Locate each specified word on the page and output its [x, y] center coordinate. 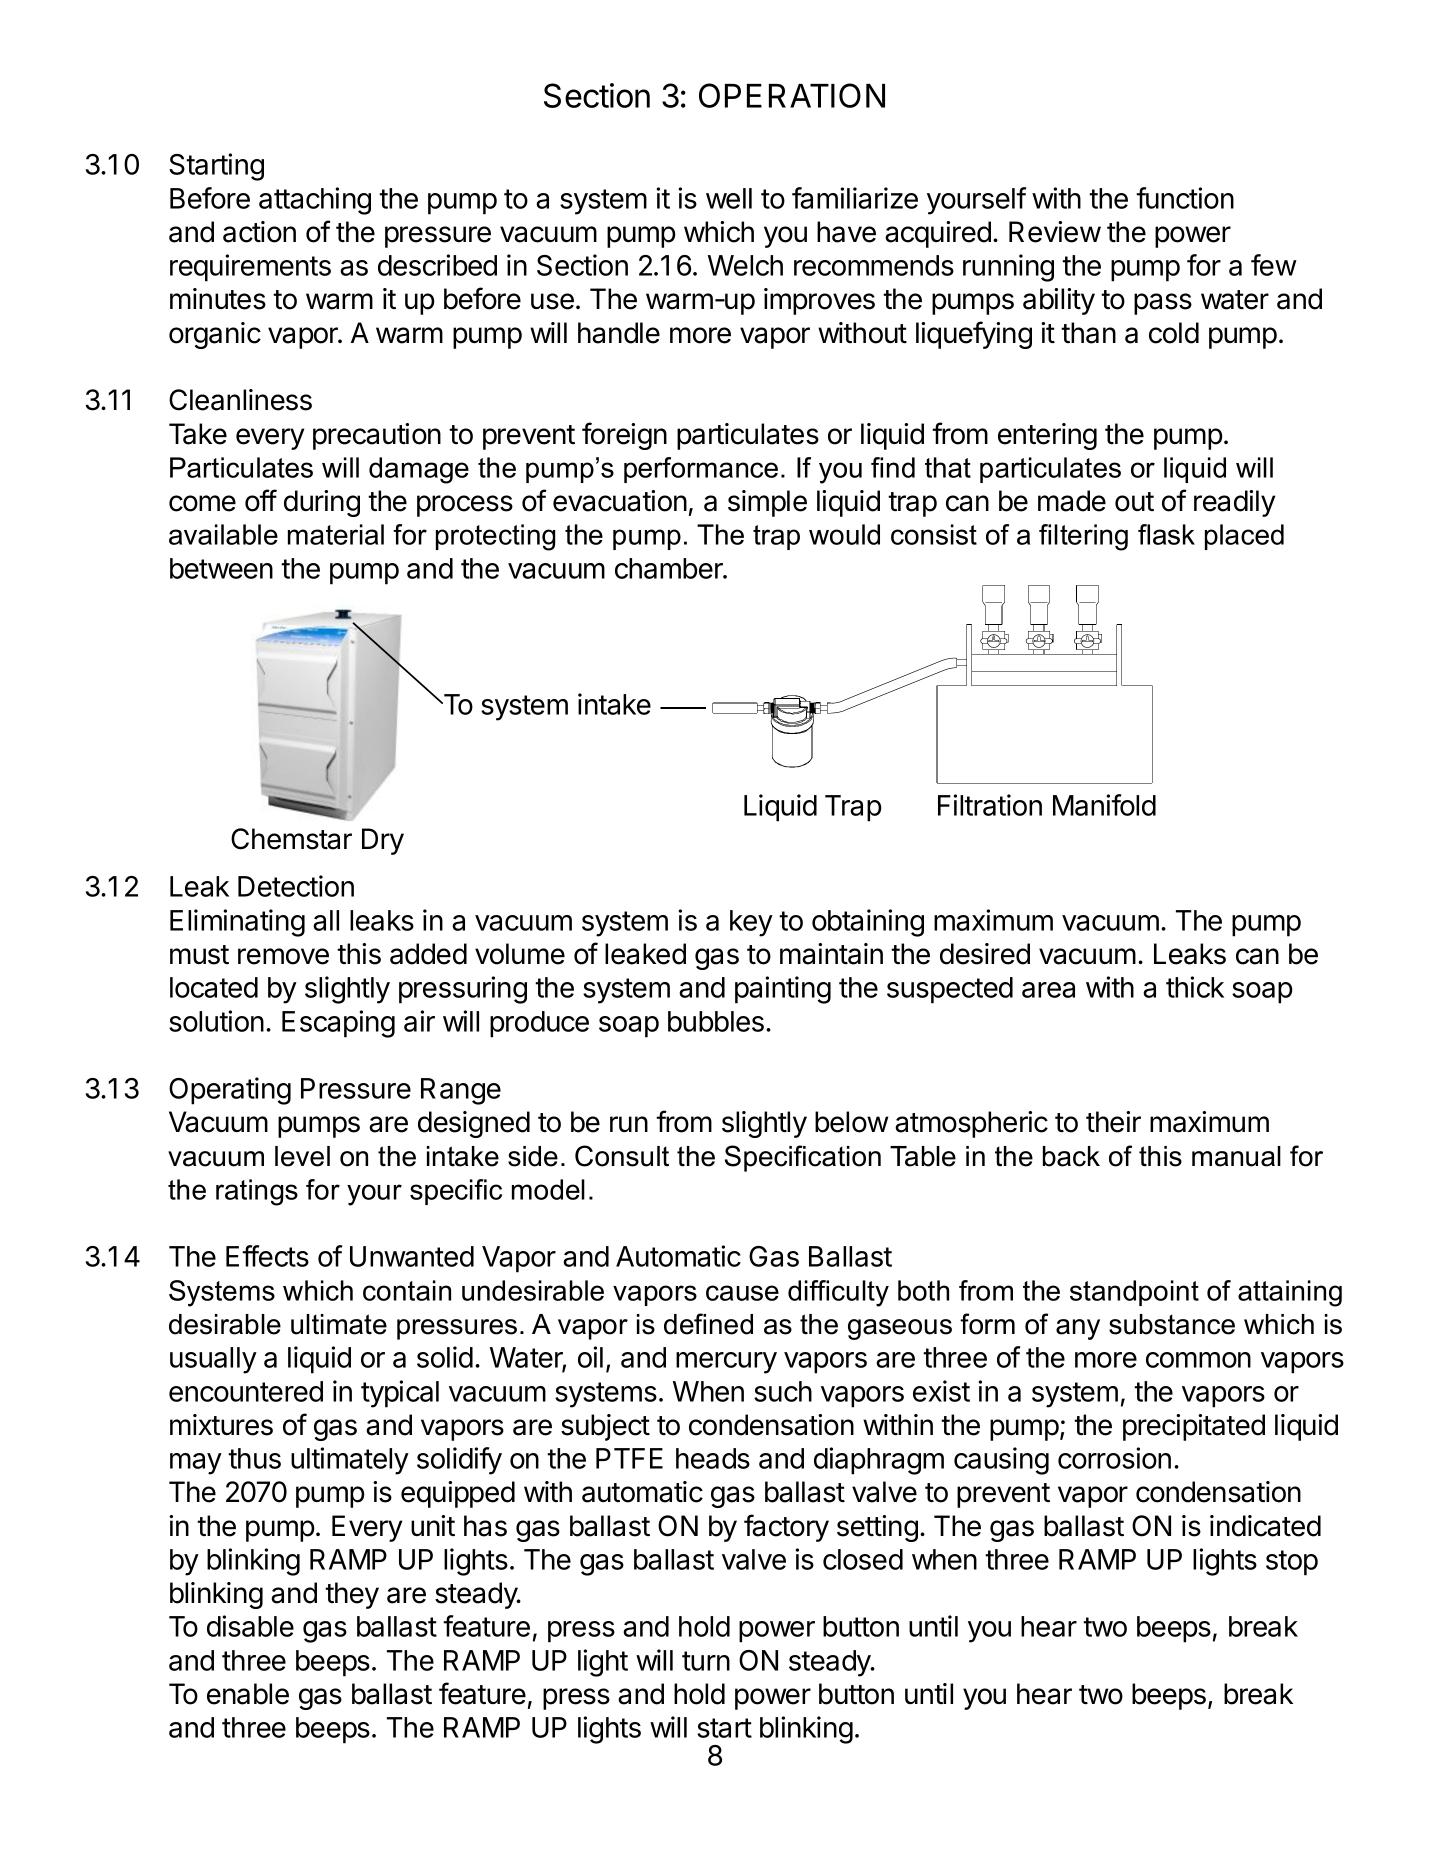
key [751, 923]
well [729, 198]
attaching [315, 201]
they [352, 1595]
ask [1174, 534]
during [322, 503]
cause [742, 1293]
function [1185, 198]
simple [767, 503]
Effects [267, 1256]
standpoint [1134, 1293]
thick [1195, 987]
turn [706, 1661]
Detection [296, 886]
